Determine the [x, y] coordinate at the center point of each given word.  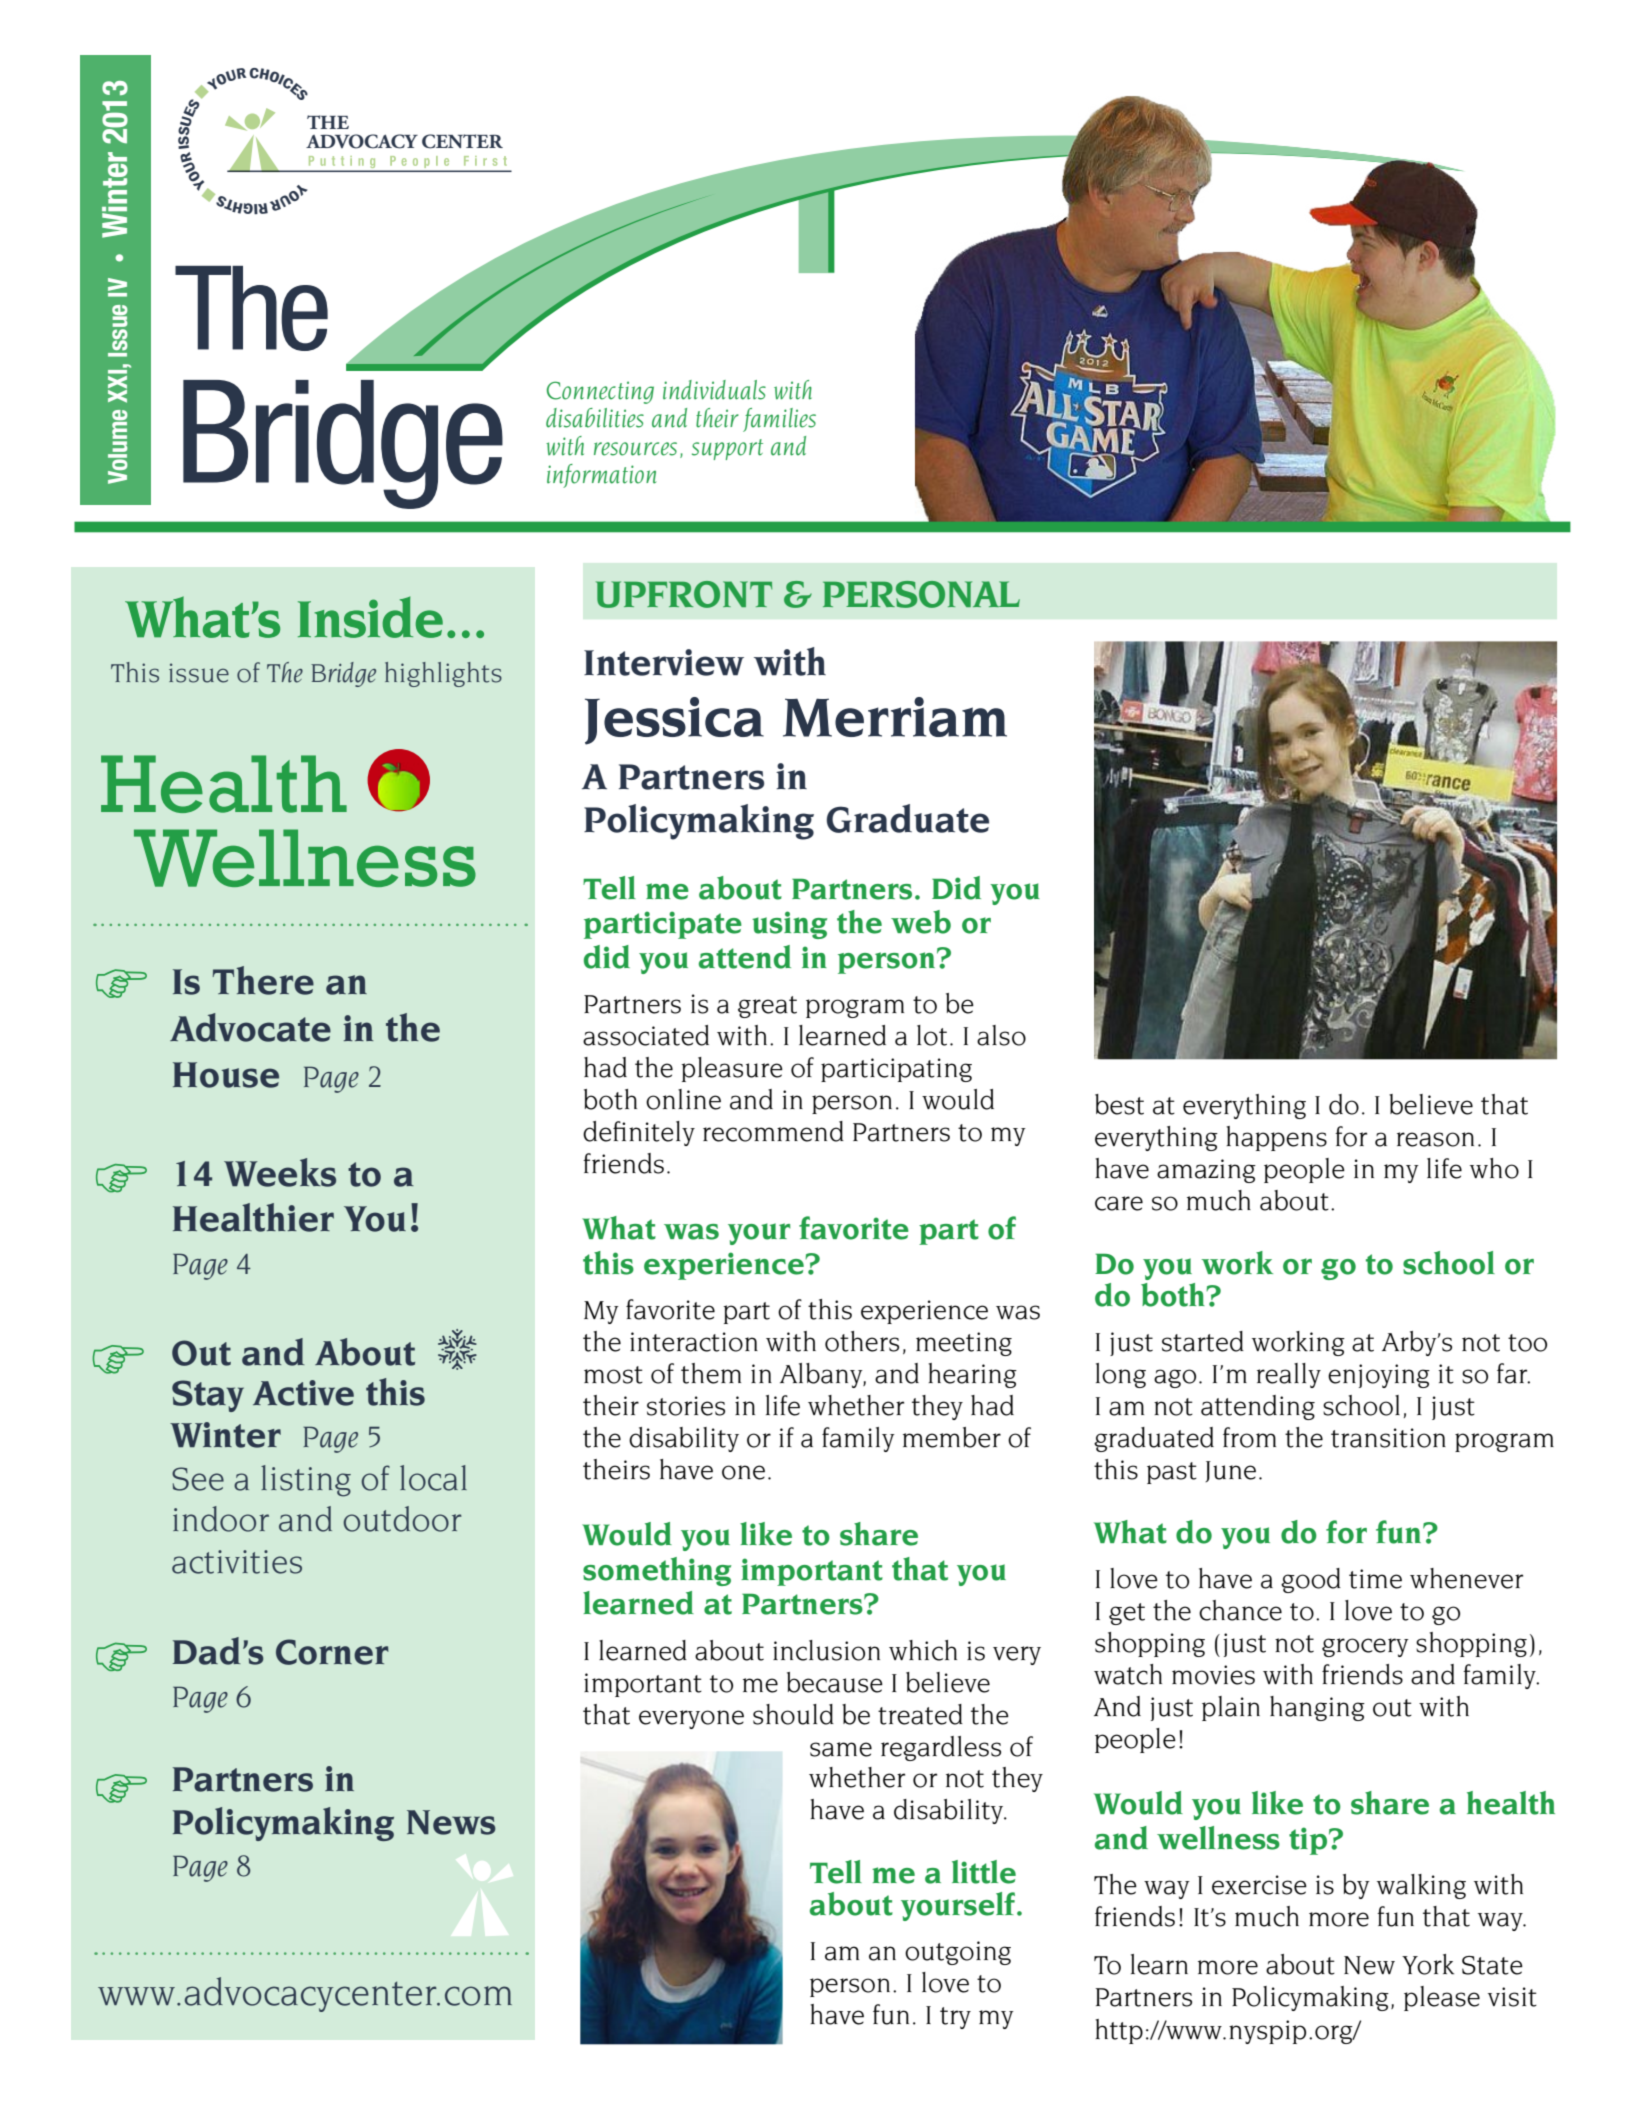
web [921, 922]
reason [1435, 1139]
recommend [773, 1131]
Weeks [280, 1172]
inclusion [826, 1650]
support [727, 449]
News [451, 1822]
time [1375, 1579]
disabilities [595, 418]
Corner [332, 1652]
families [779, 420]
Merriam [895, 717]
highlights [443, 674]
